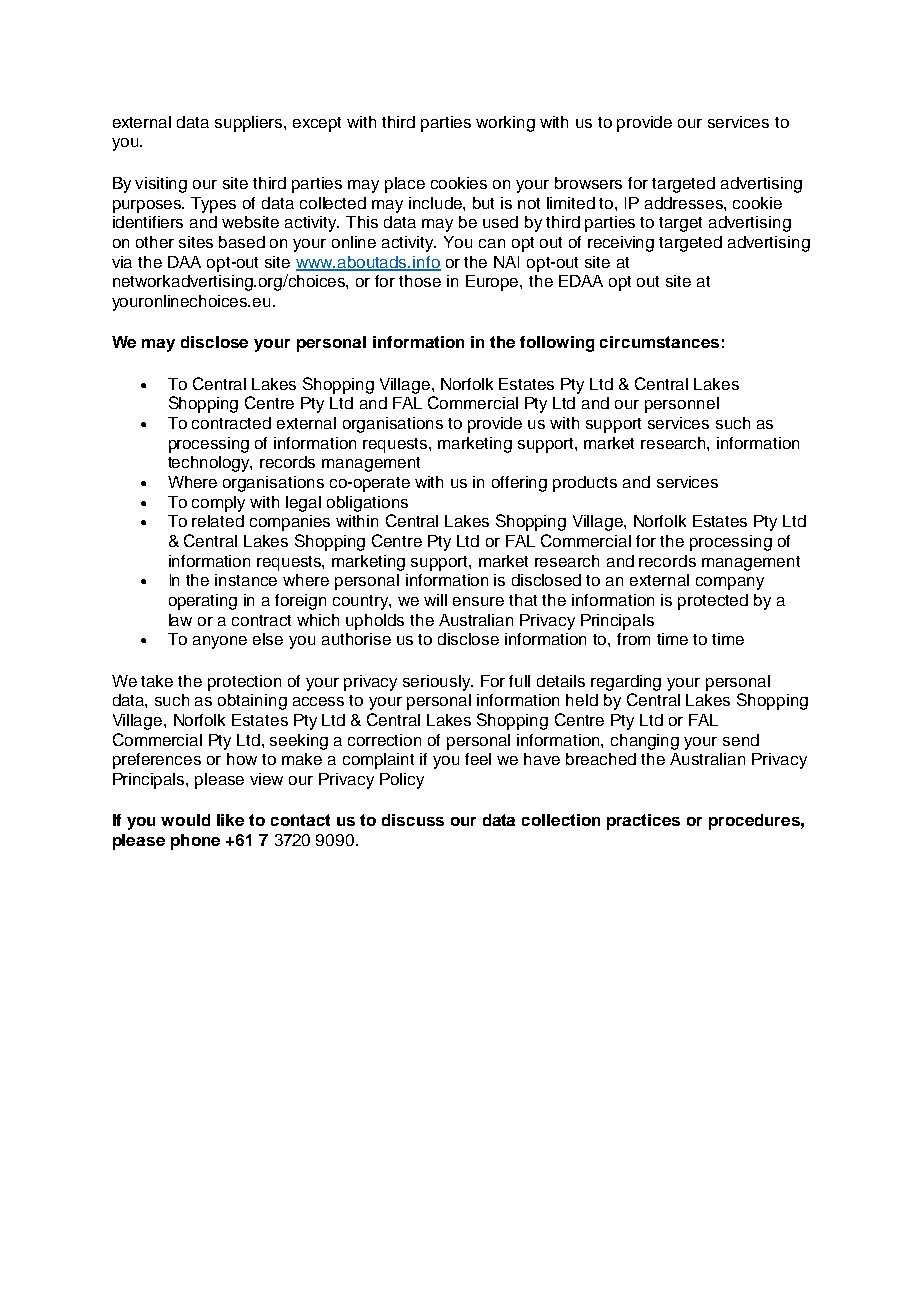  What do you see at coordinates (367, 504) in the page?
I see `obligations` at bounding box center [367, 504].
